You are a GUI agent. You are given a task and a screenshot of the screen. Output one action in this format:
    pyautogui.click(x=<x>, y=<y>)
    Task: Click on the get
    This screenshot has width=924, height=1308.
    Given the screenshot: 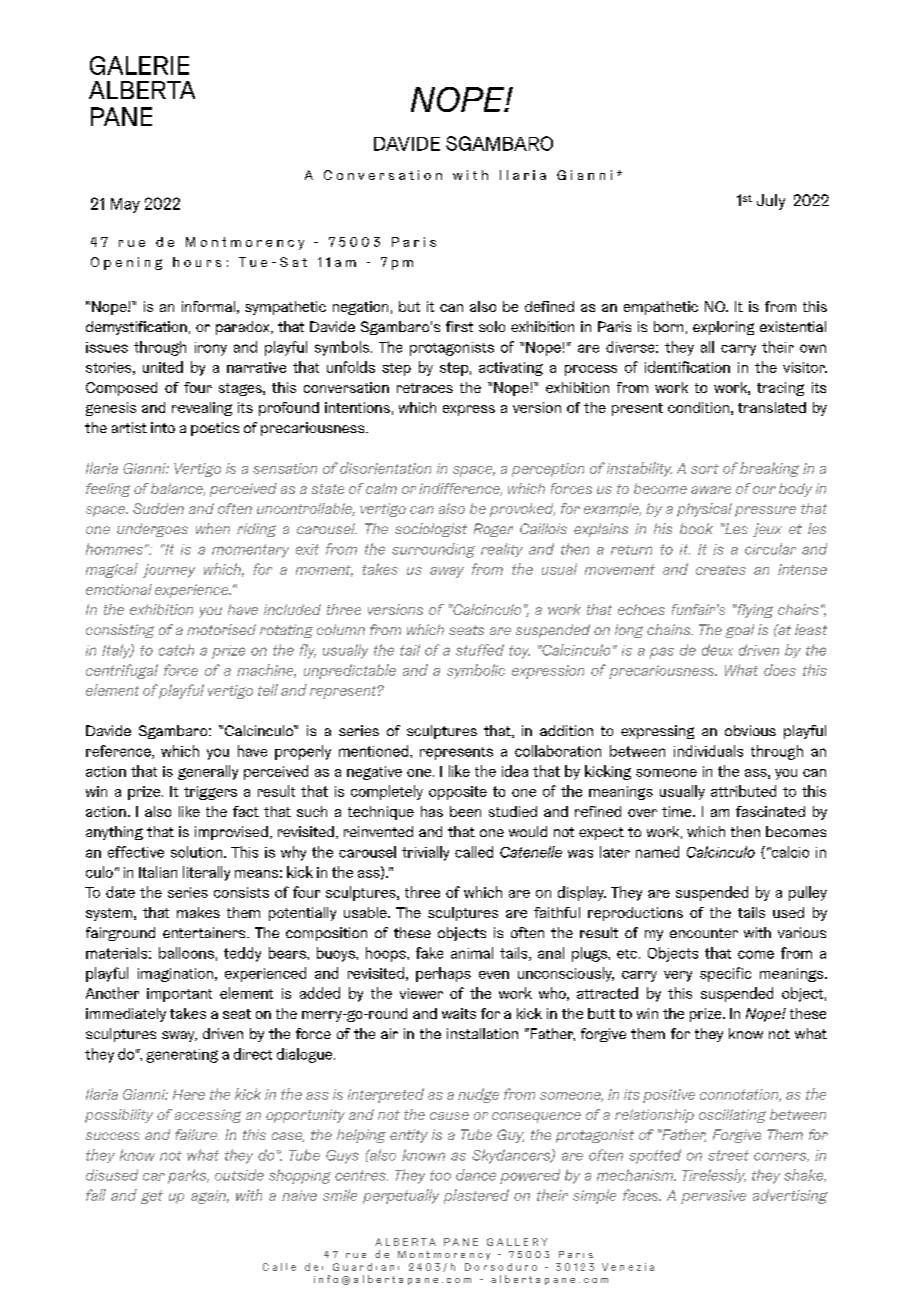 What is the action you would take?
    pyautogui.click(x=152, y=1197)
